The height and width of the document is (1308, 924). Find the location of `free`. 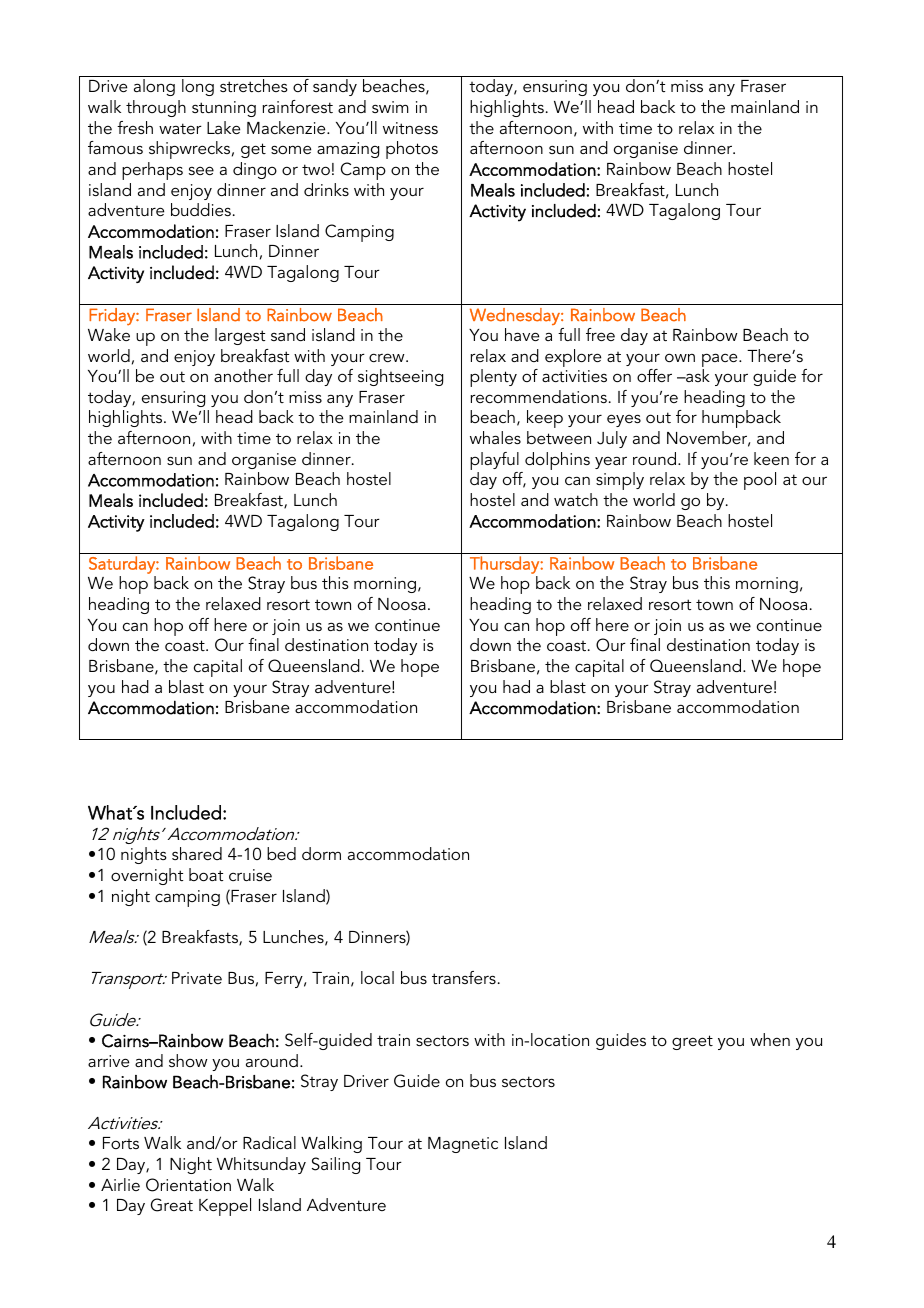

free is located at coordinates (600, 334).
